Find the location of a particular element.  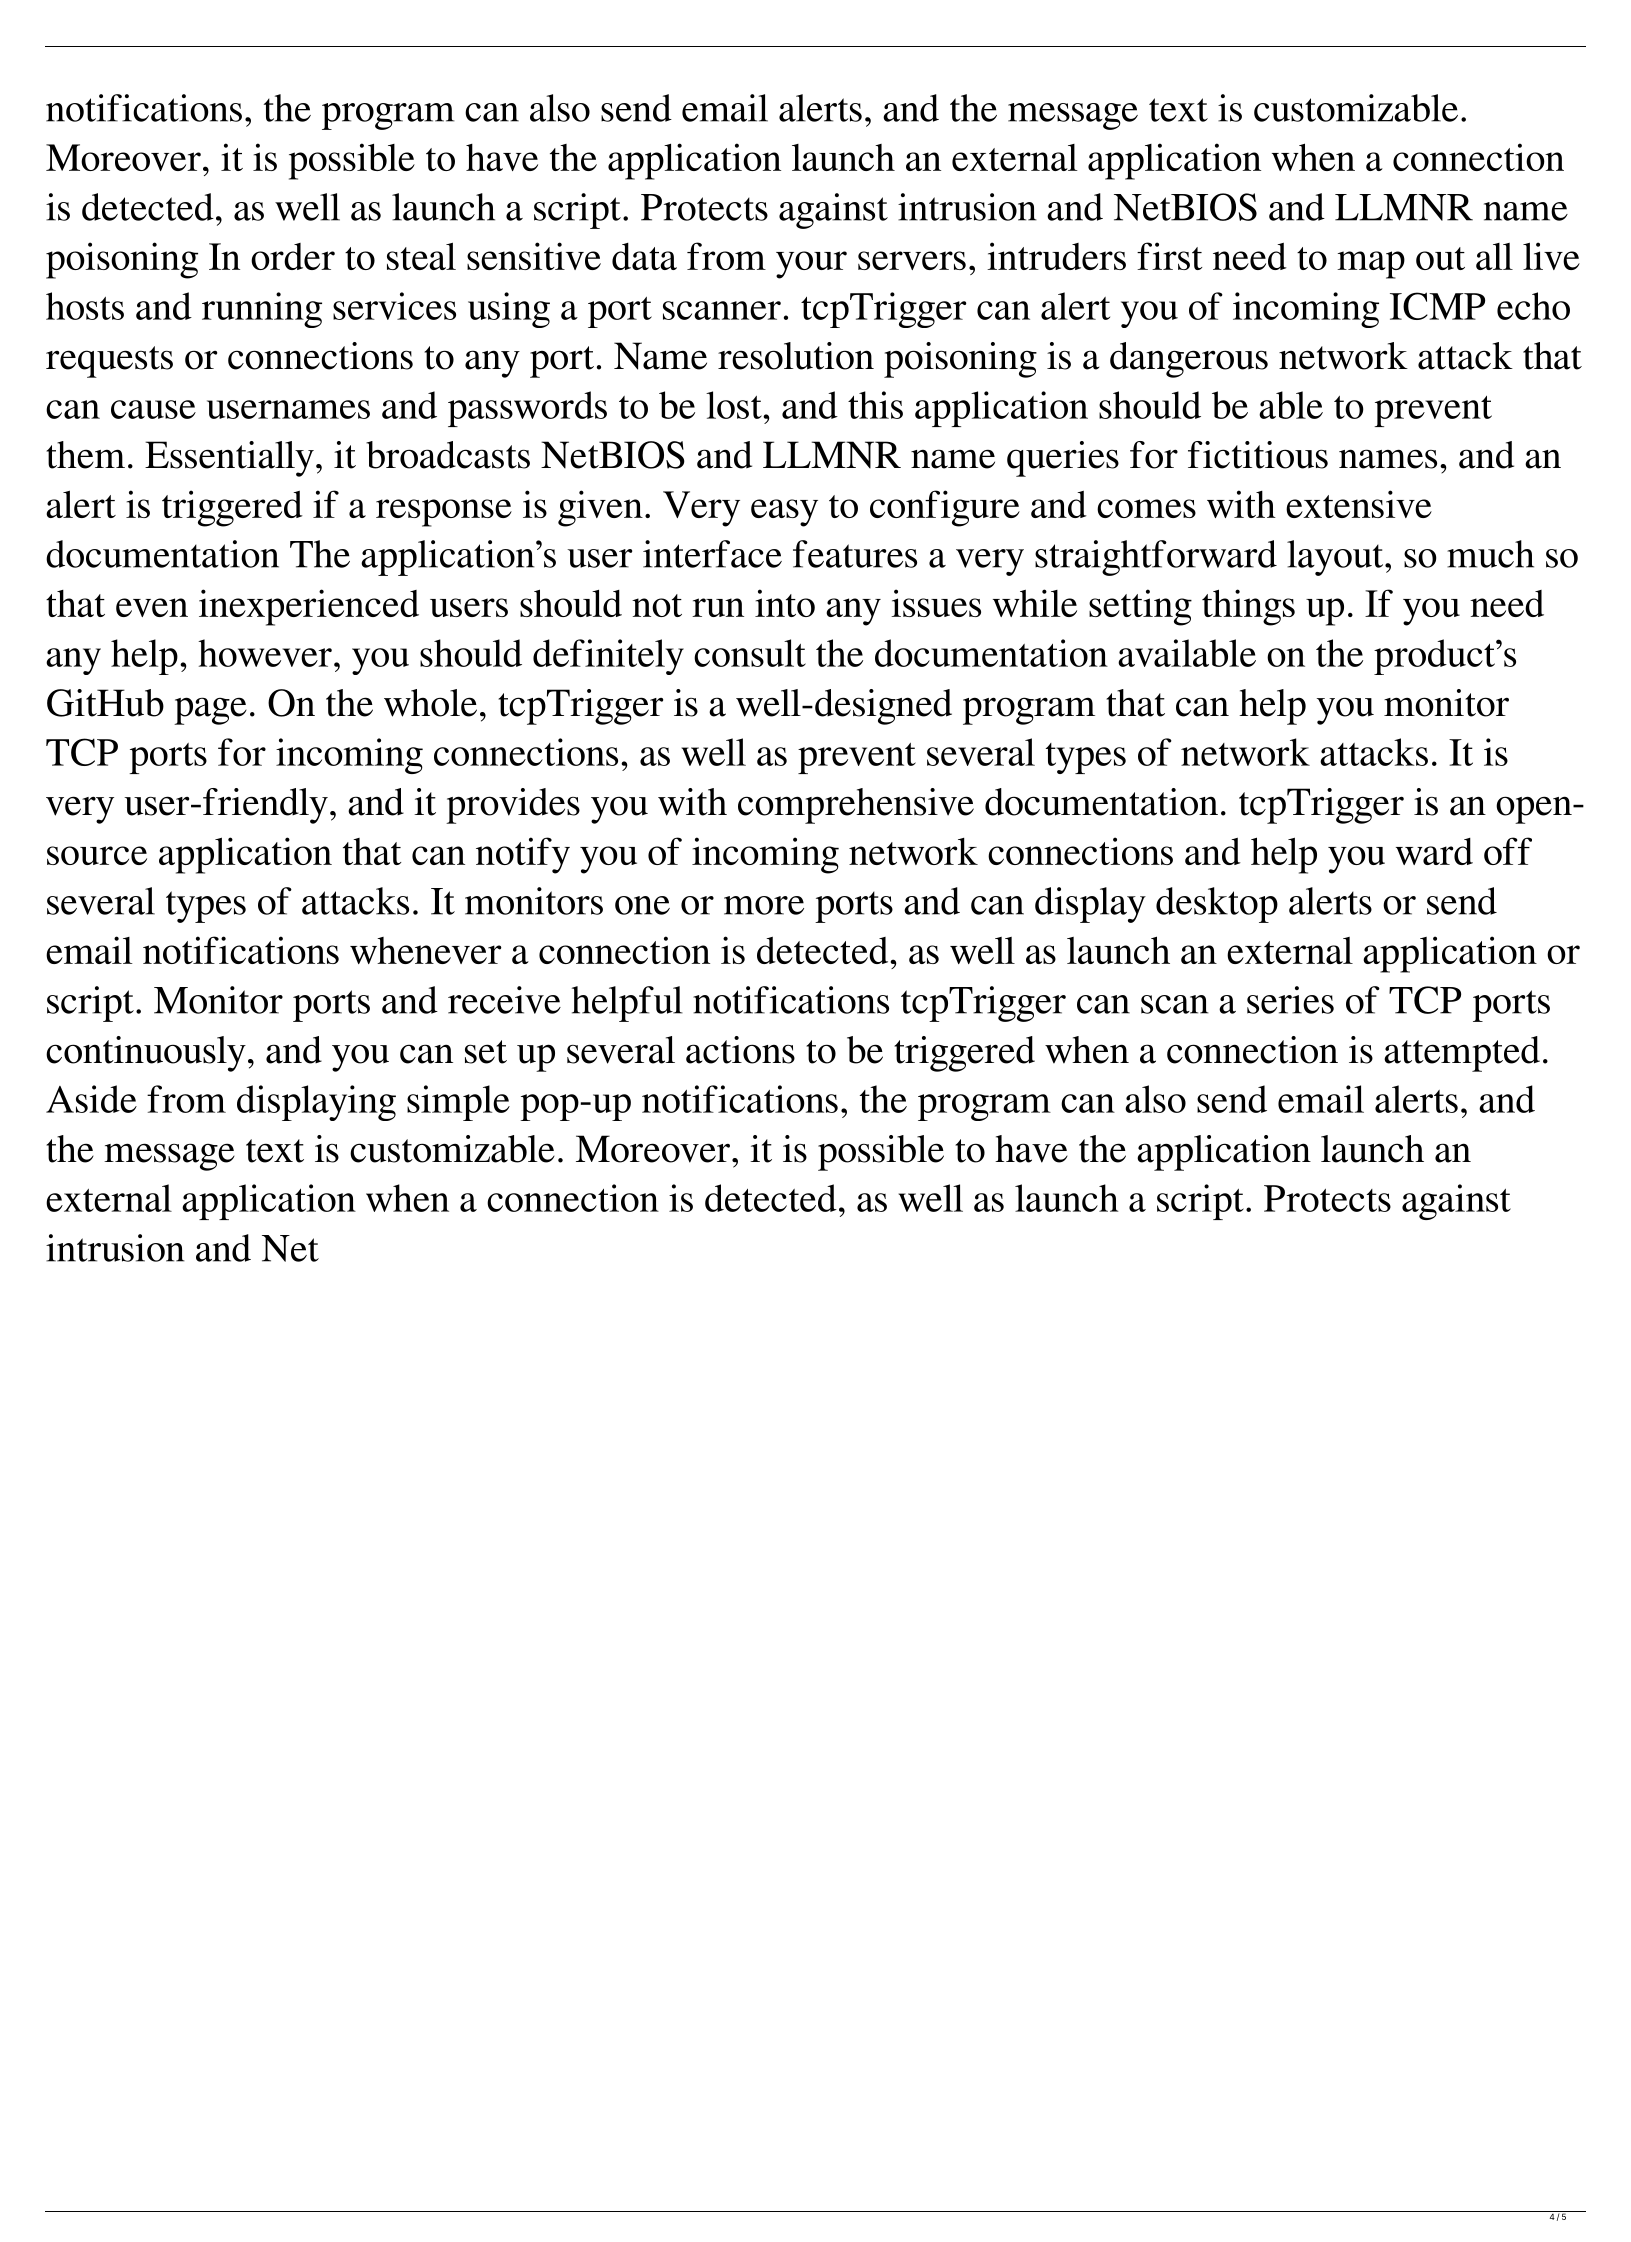

Essentially is located at coordinates (229, 459).
